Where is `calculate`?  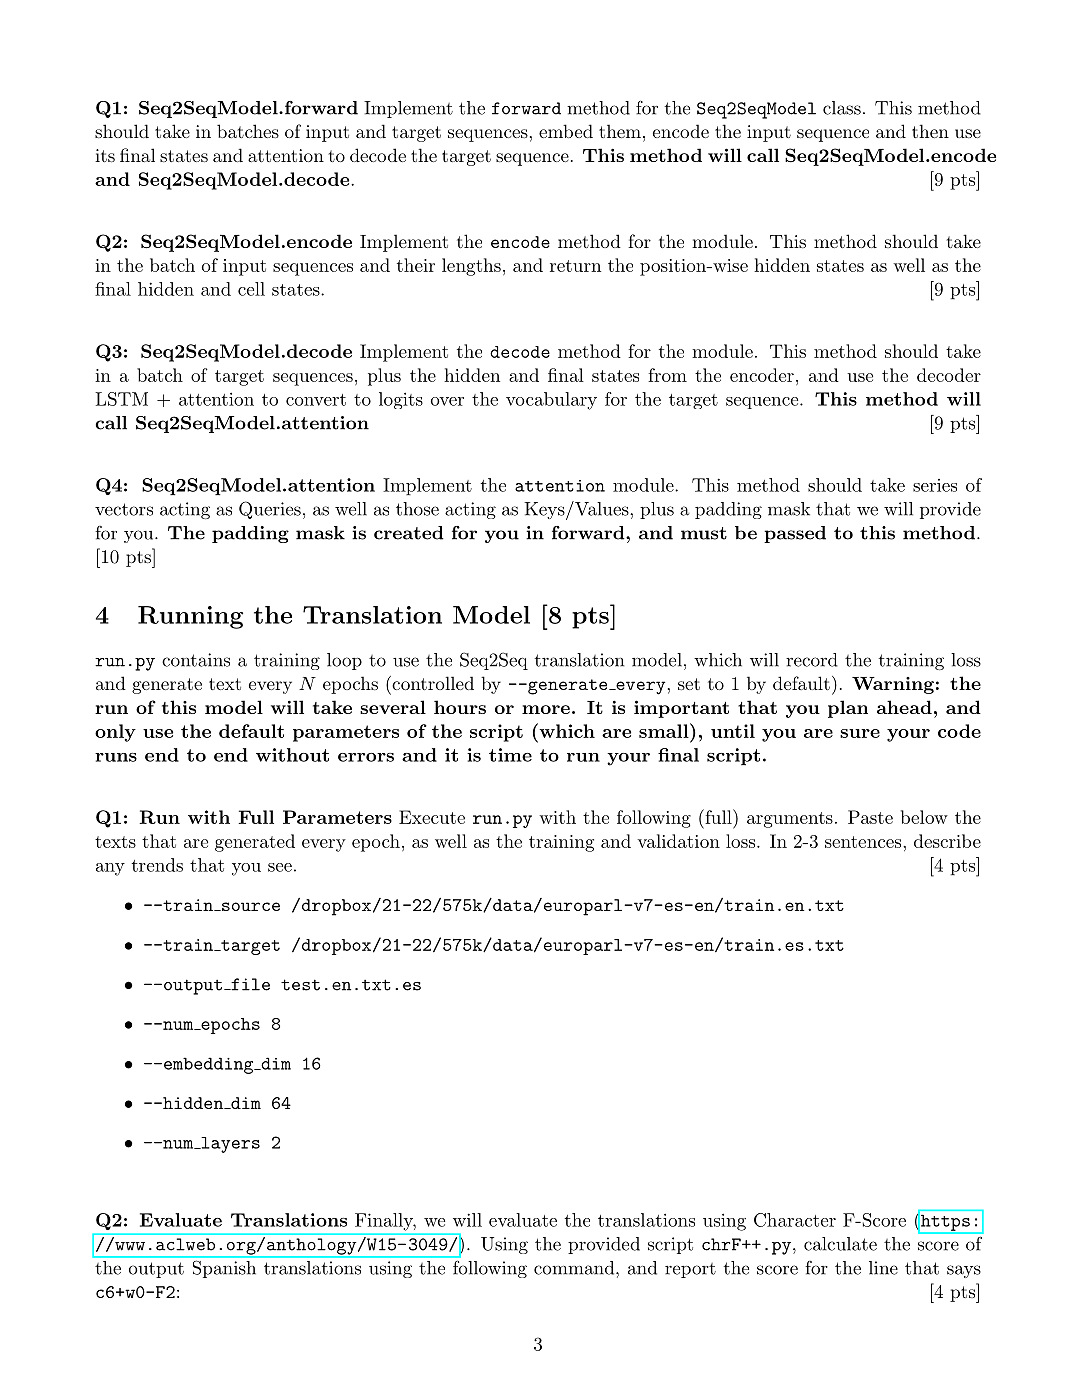 calculate is located at coordinates (840, 1244).
